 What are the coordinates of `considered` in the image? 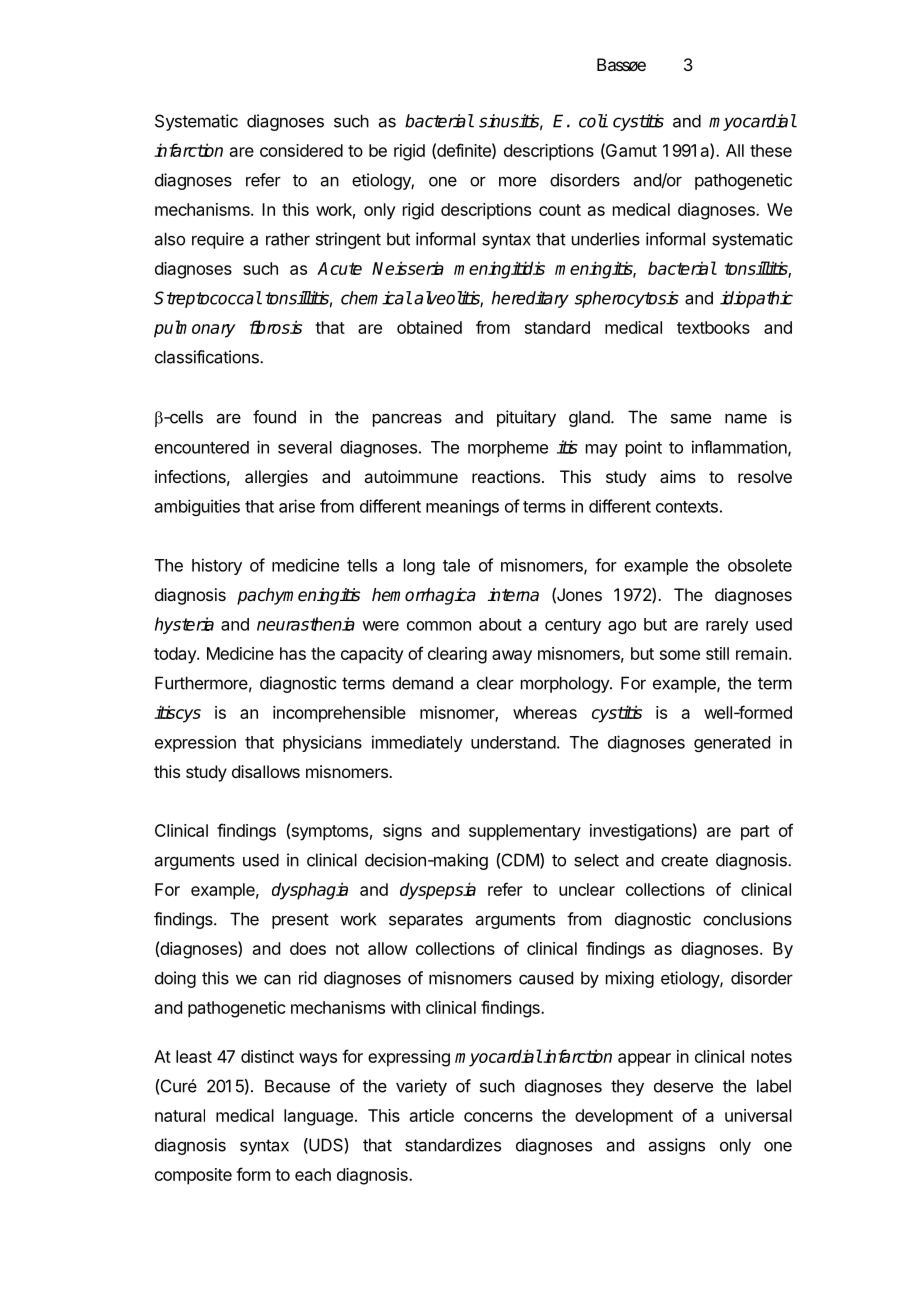 It's located at (301, 150).
